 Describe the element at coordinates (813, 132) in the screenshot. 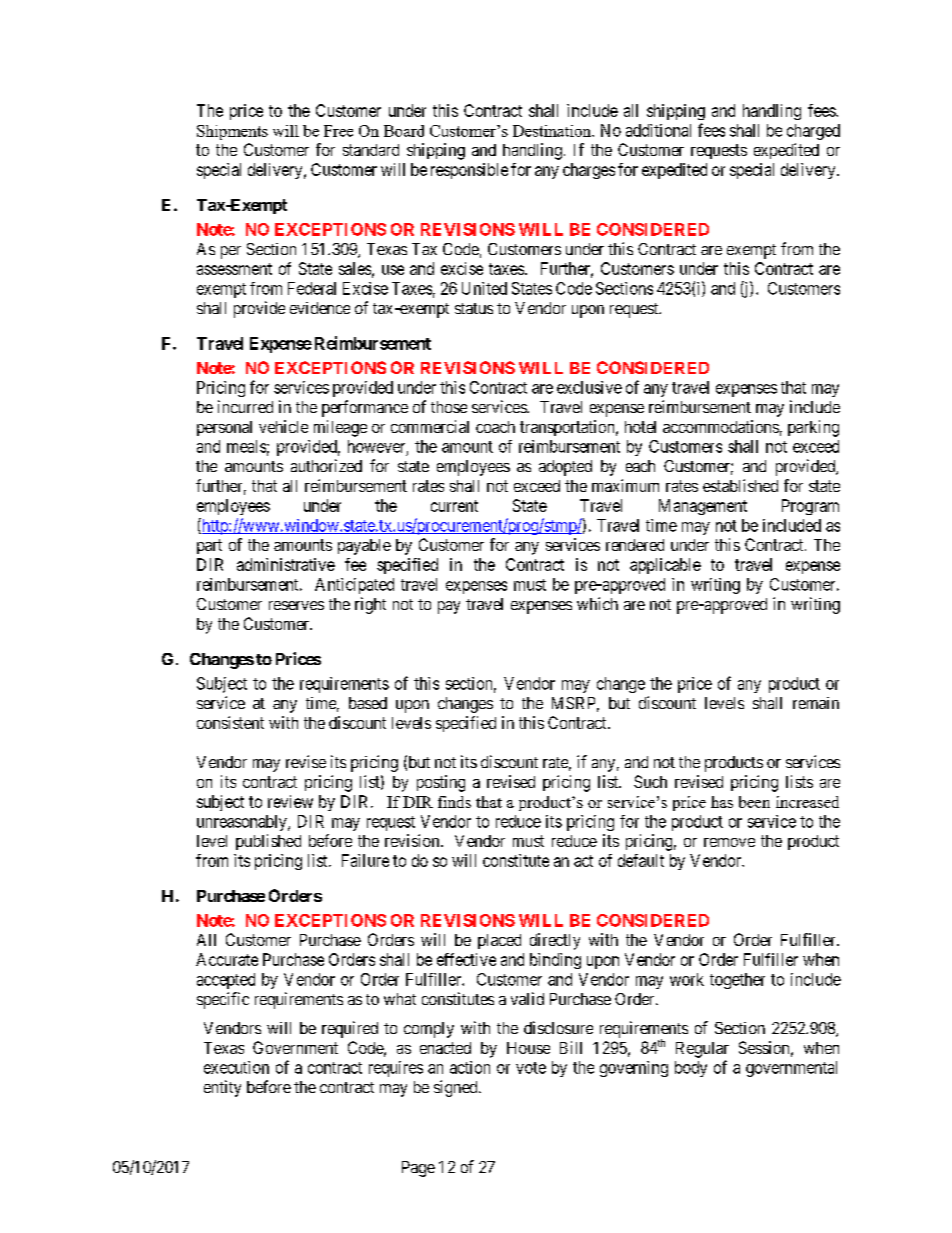

I see `charged` at that location.
